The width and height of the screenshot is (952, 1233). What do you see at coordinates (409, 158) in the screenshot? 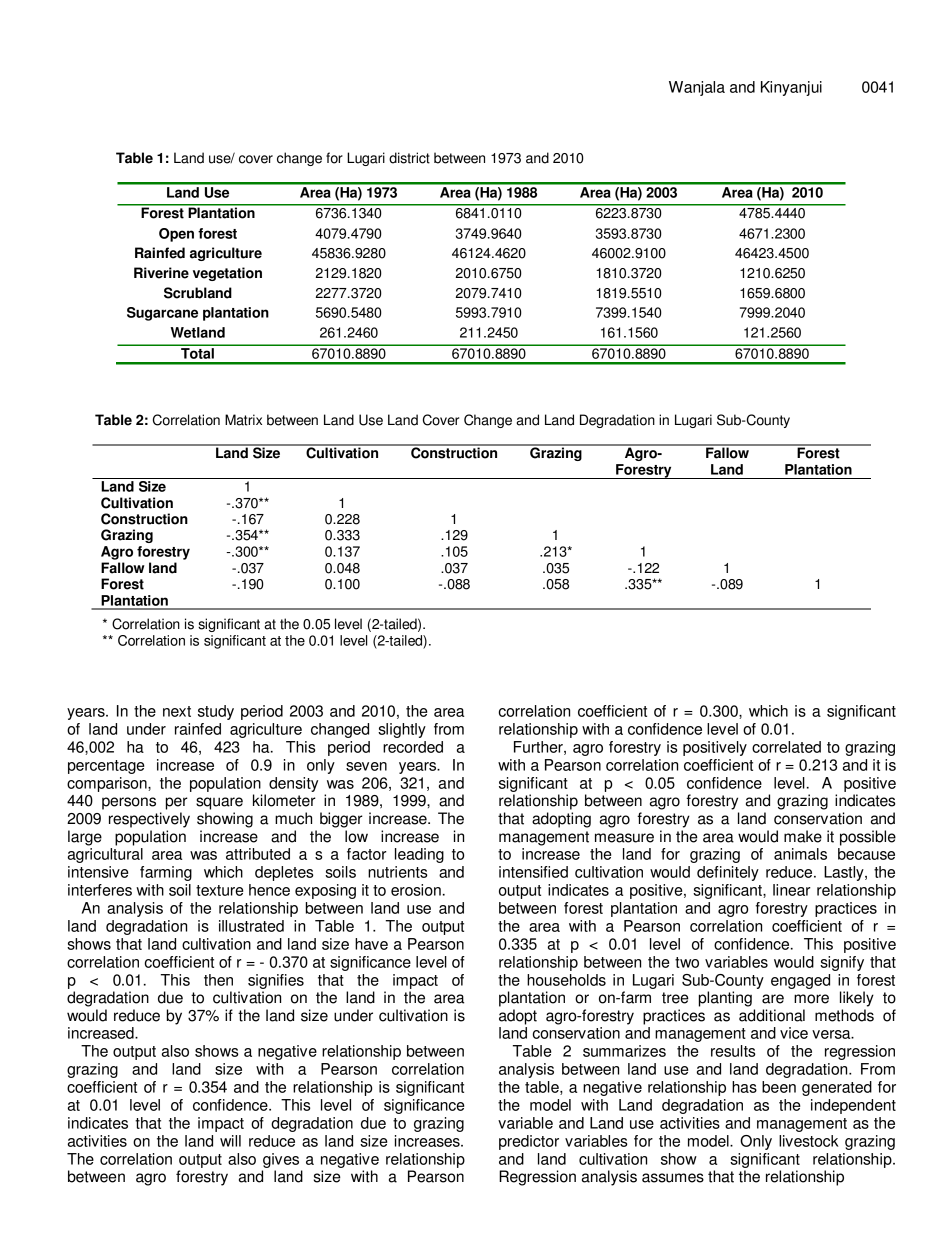
I see `district` at bounding box center [409, 158].
